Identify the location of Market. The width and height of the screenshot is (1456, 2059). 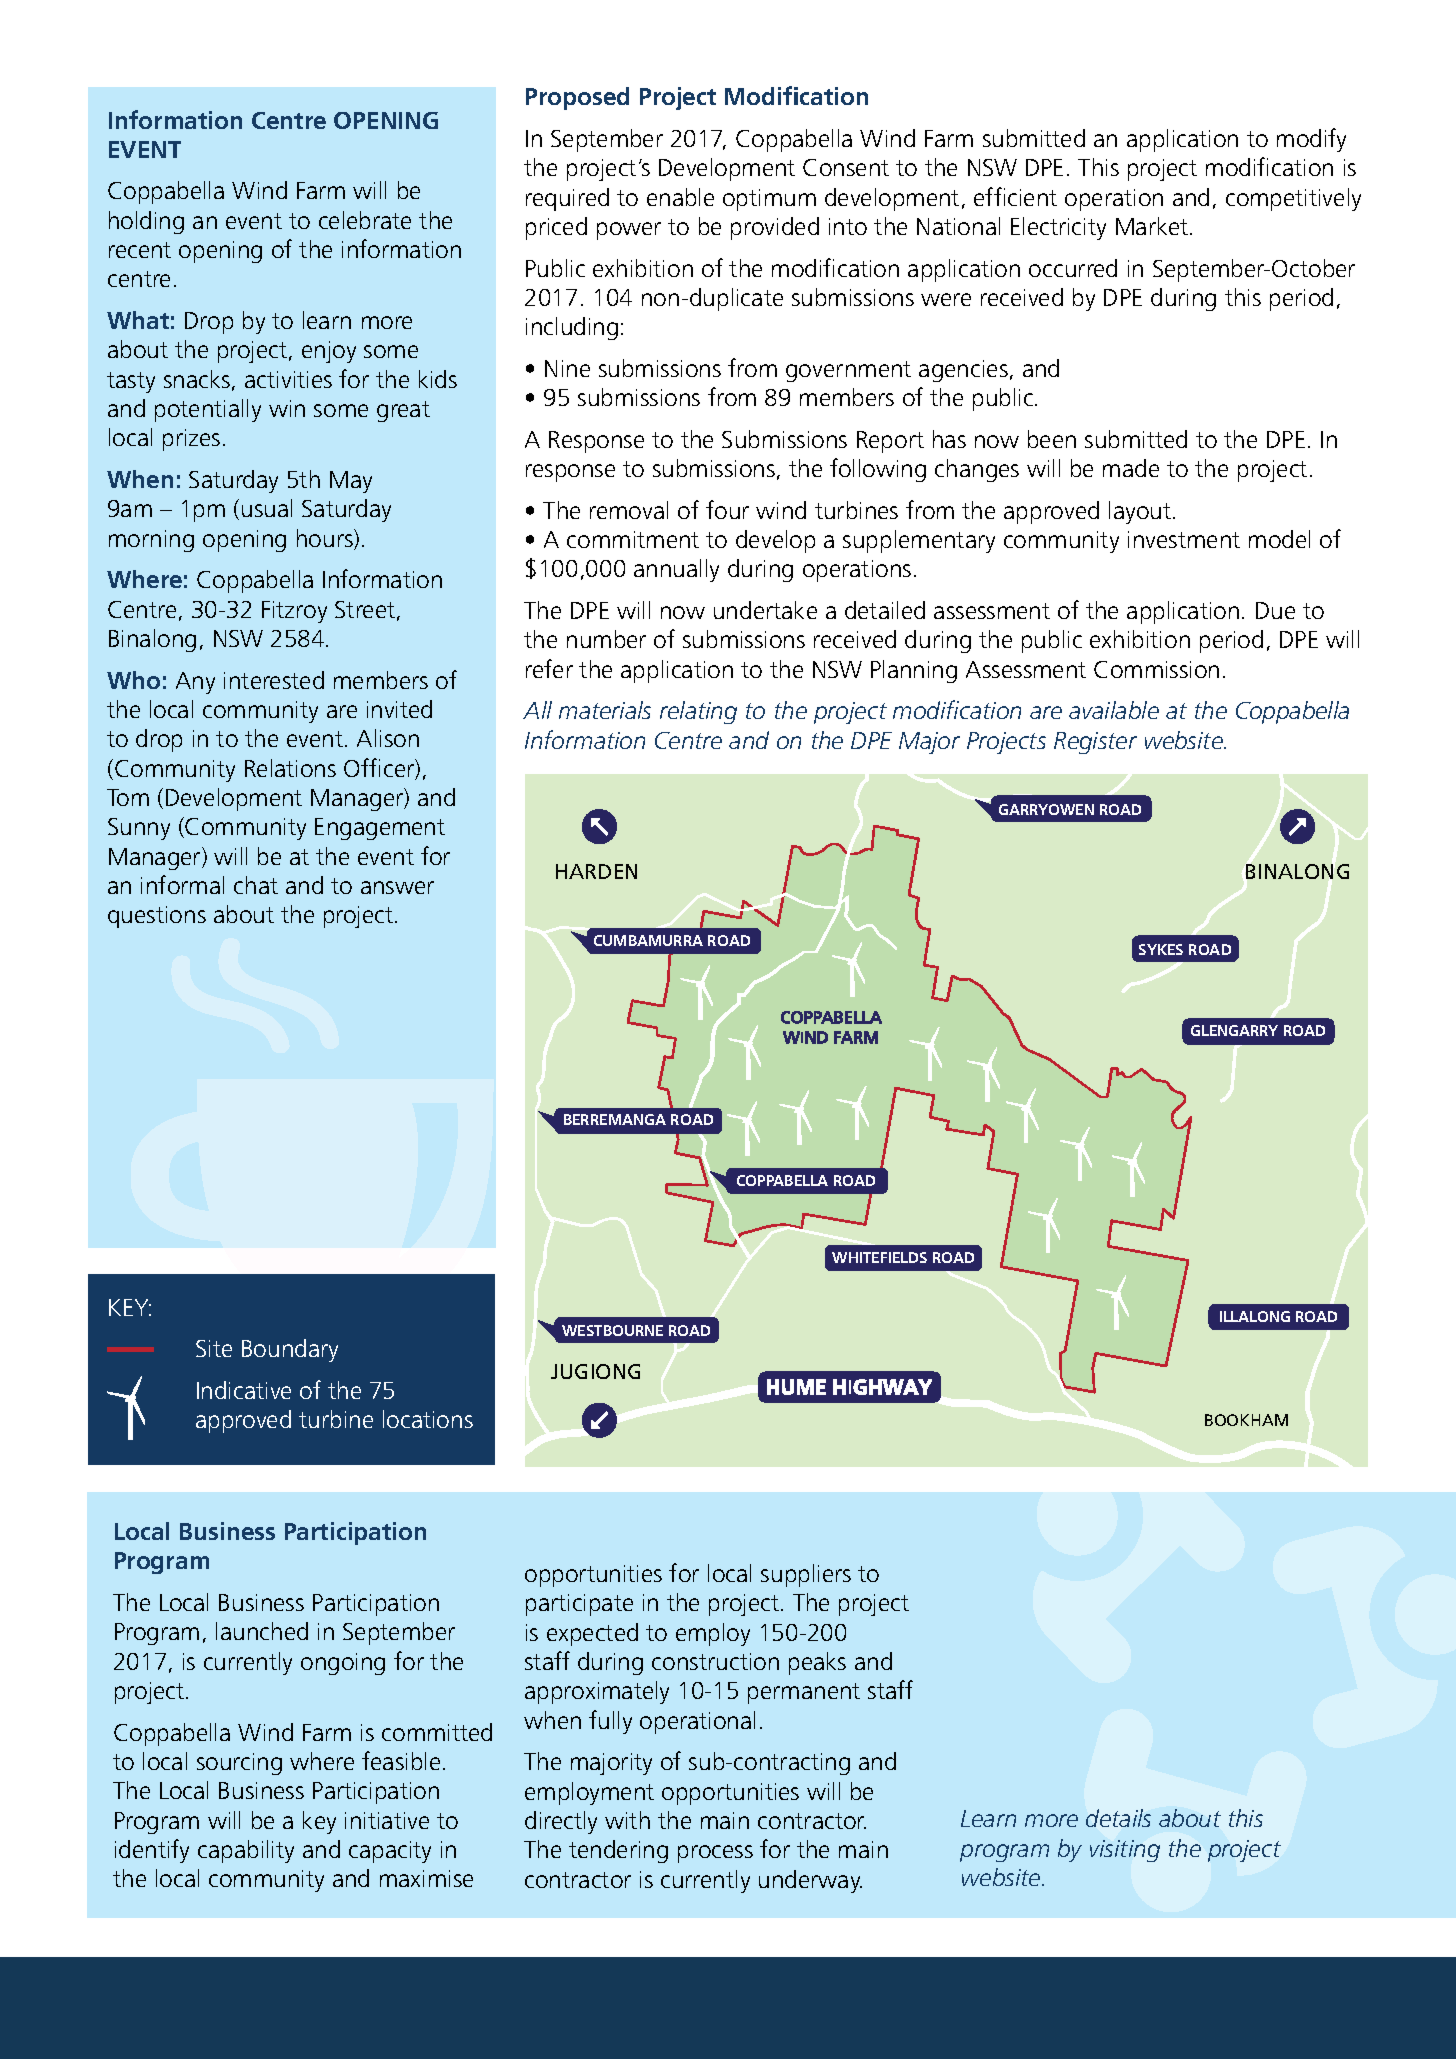
(1153, 226).
